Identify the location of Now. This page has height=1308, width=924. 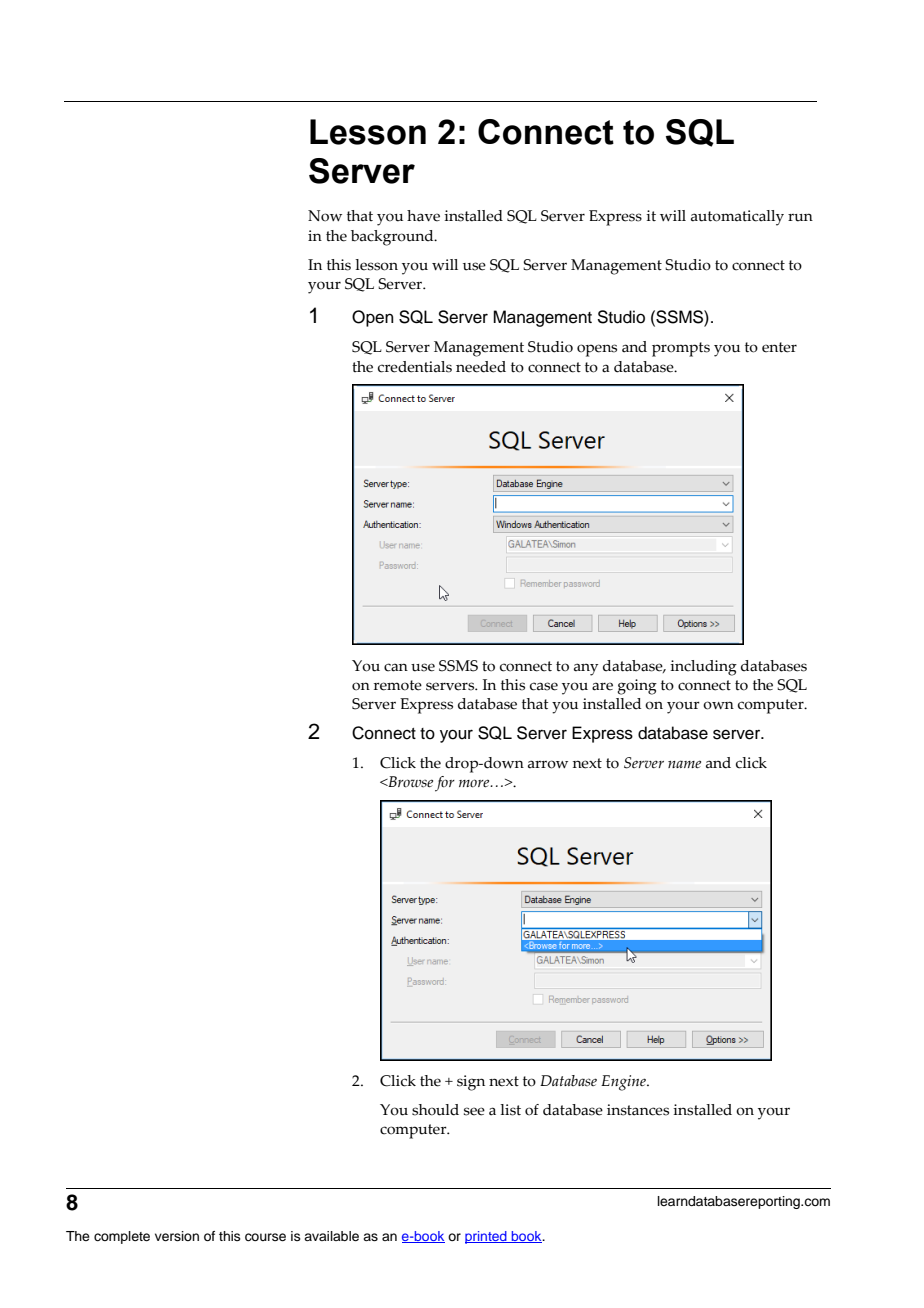
(325, 216).
